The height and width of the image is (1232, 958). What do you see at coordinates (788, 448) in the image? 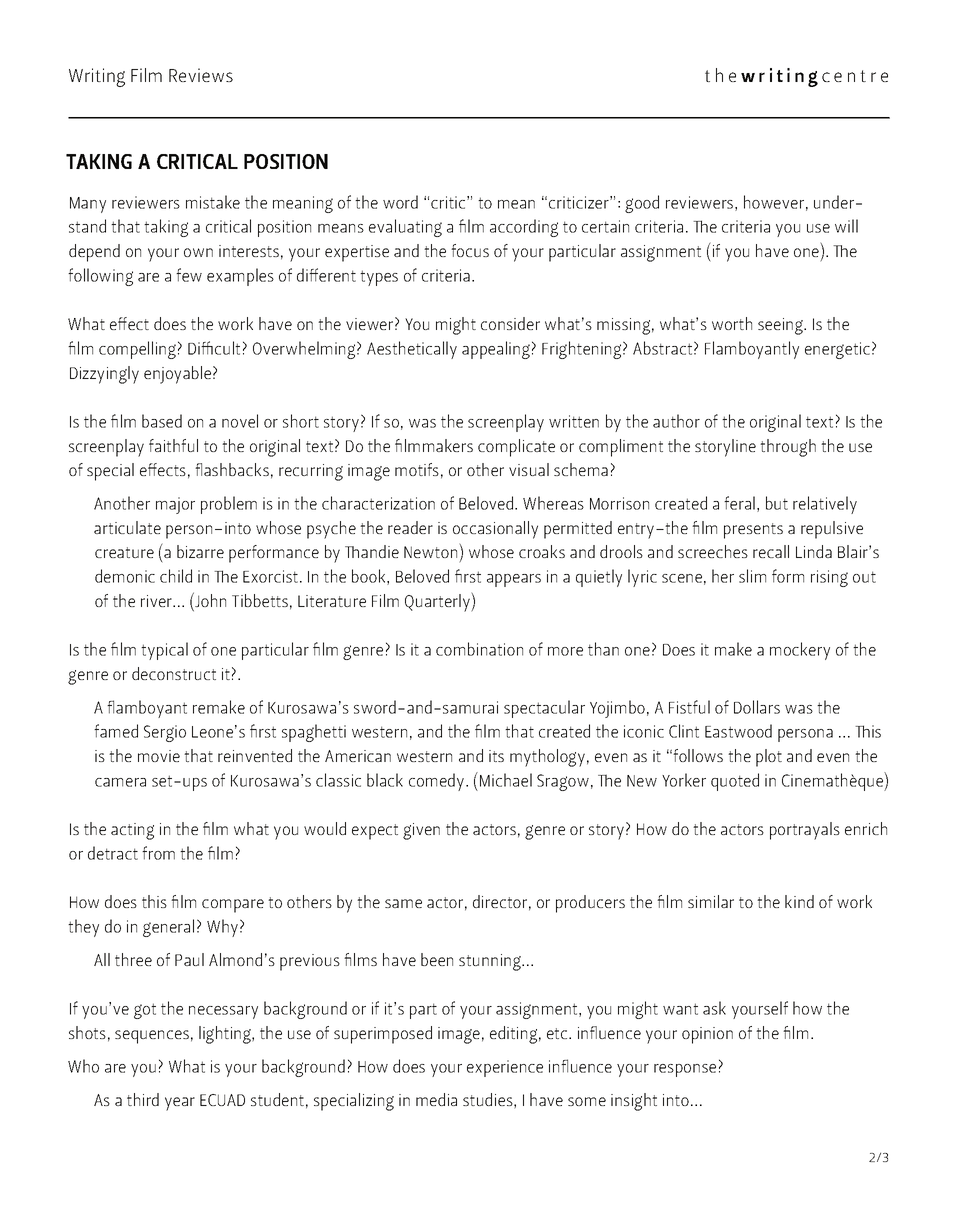
I see `through` at bounding box center [788, 448].
